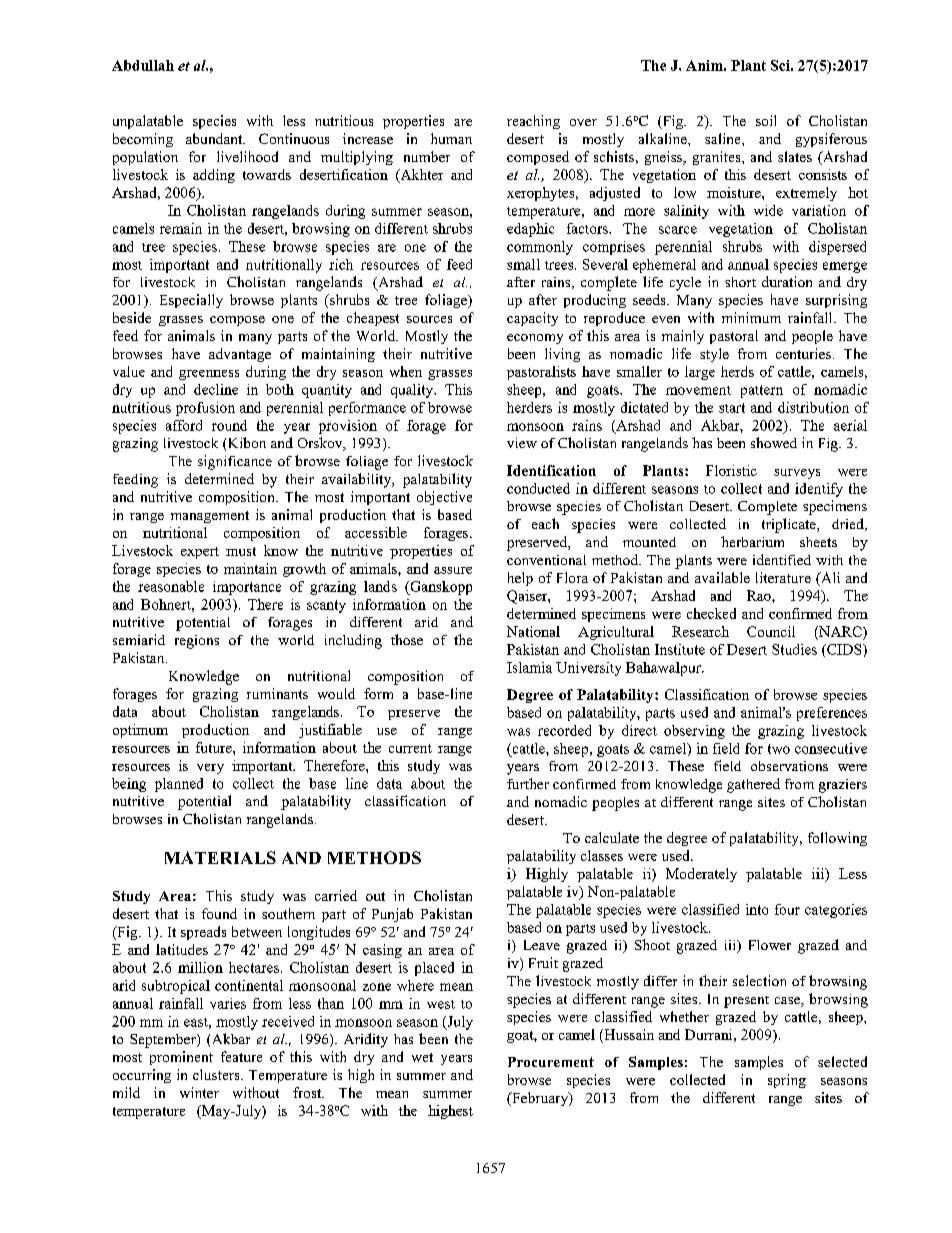 The image size is (952, 1233). I want to click on spring, so click(787, 1081).
